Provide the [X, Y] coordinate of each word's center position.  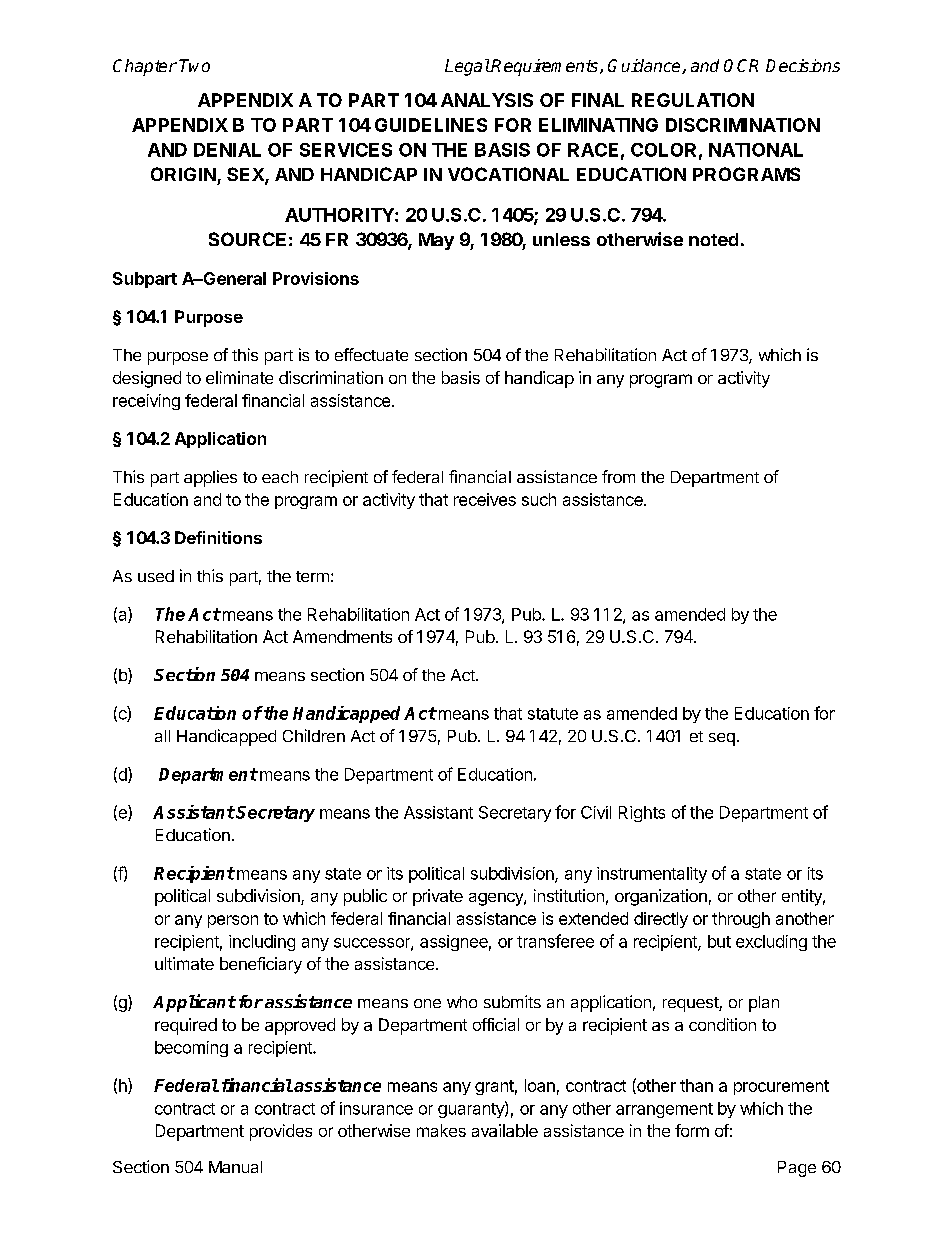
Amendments [342, 636]
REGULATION [693, 100]
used [156, 576]
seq [722, 739]
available [505, 1130]
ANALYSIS [487, 100]
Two [194, 65]
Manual [235, 1167]
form [692, 1130]
